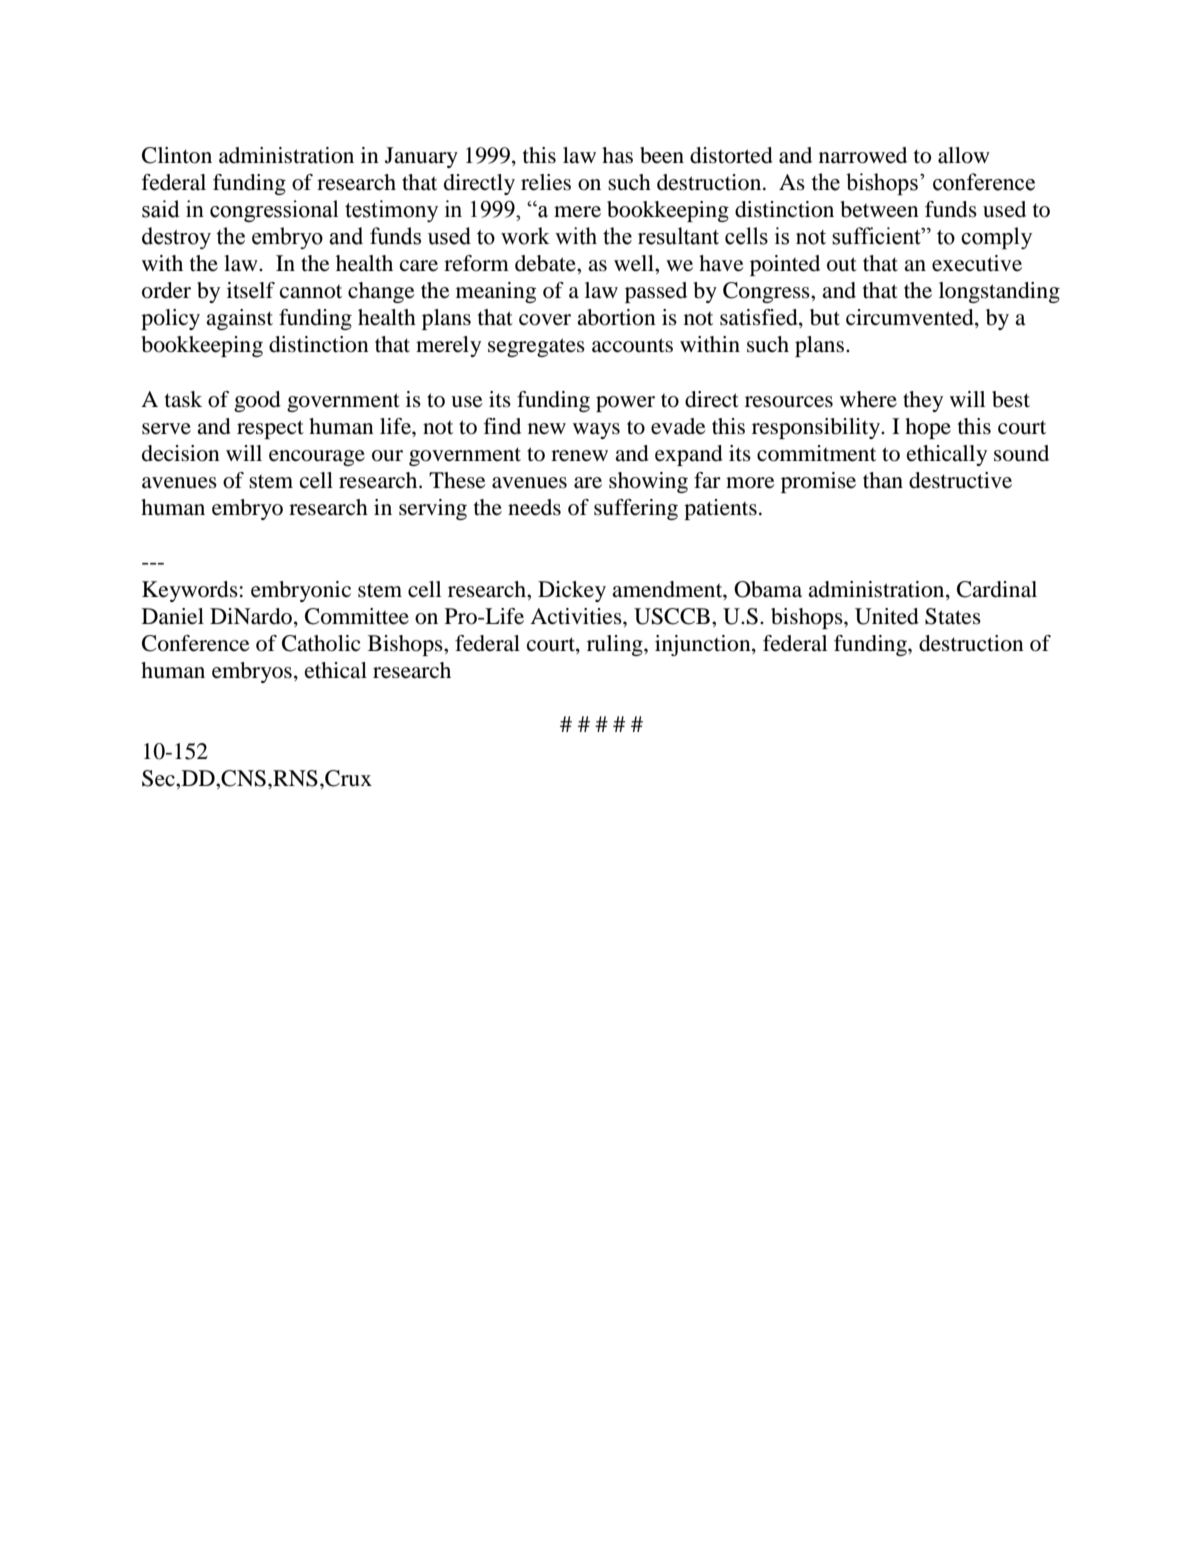 The height and width of the screenshot is (1556, 1203). I want to click on than, so click(883, 480).
